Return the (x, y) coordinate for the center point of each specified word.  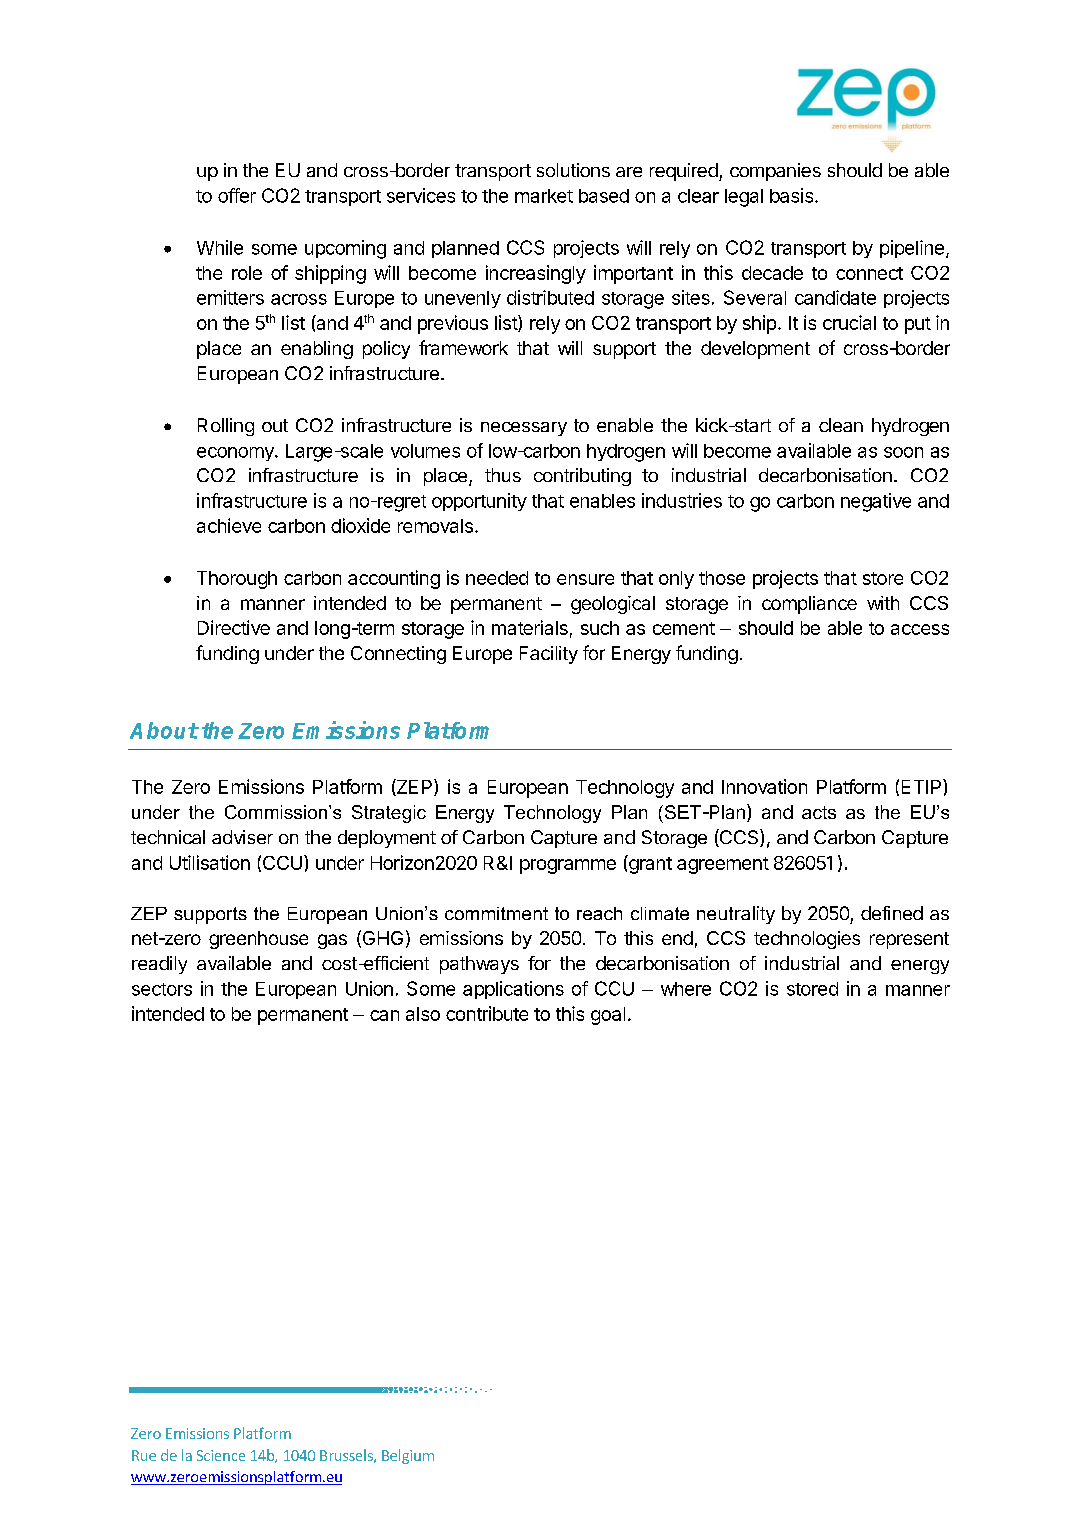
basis (791, 195)
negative (876, 502)
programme (568, 866)
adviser (242, 837)
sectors (162, 989)
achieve (229, 525)
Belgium (408, 1456)
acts (819, 812)
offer (237, 195)
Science (221, 1455)
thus (503, 475)
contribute (487, 1013)
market (544, 196)
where (686, 989)
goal (608, 1016)
